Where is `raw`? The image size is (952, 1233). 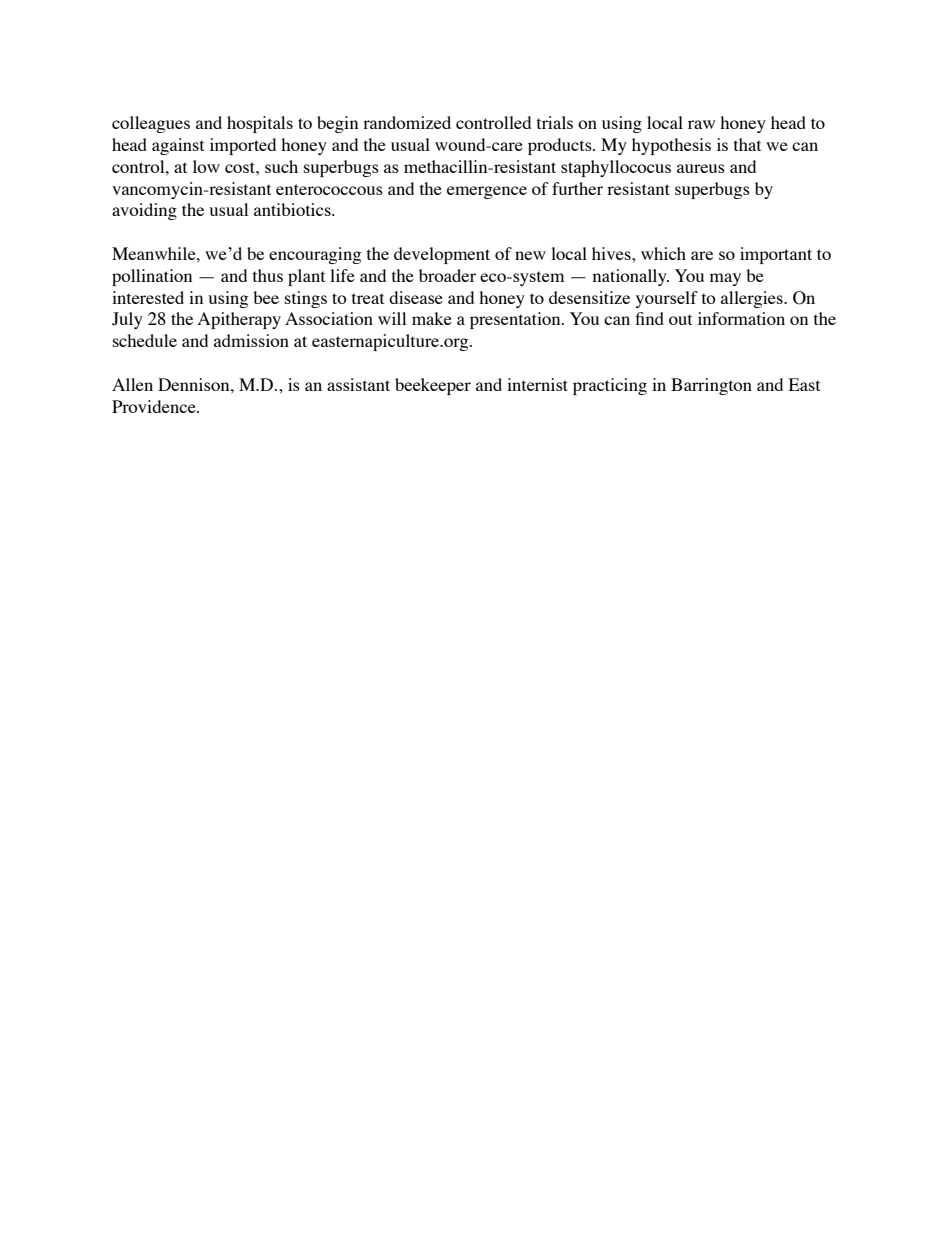
raw is located at coordinates (701, 124).
